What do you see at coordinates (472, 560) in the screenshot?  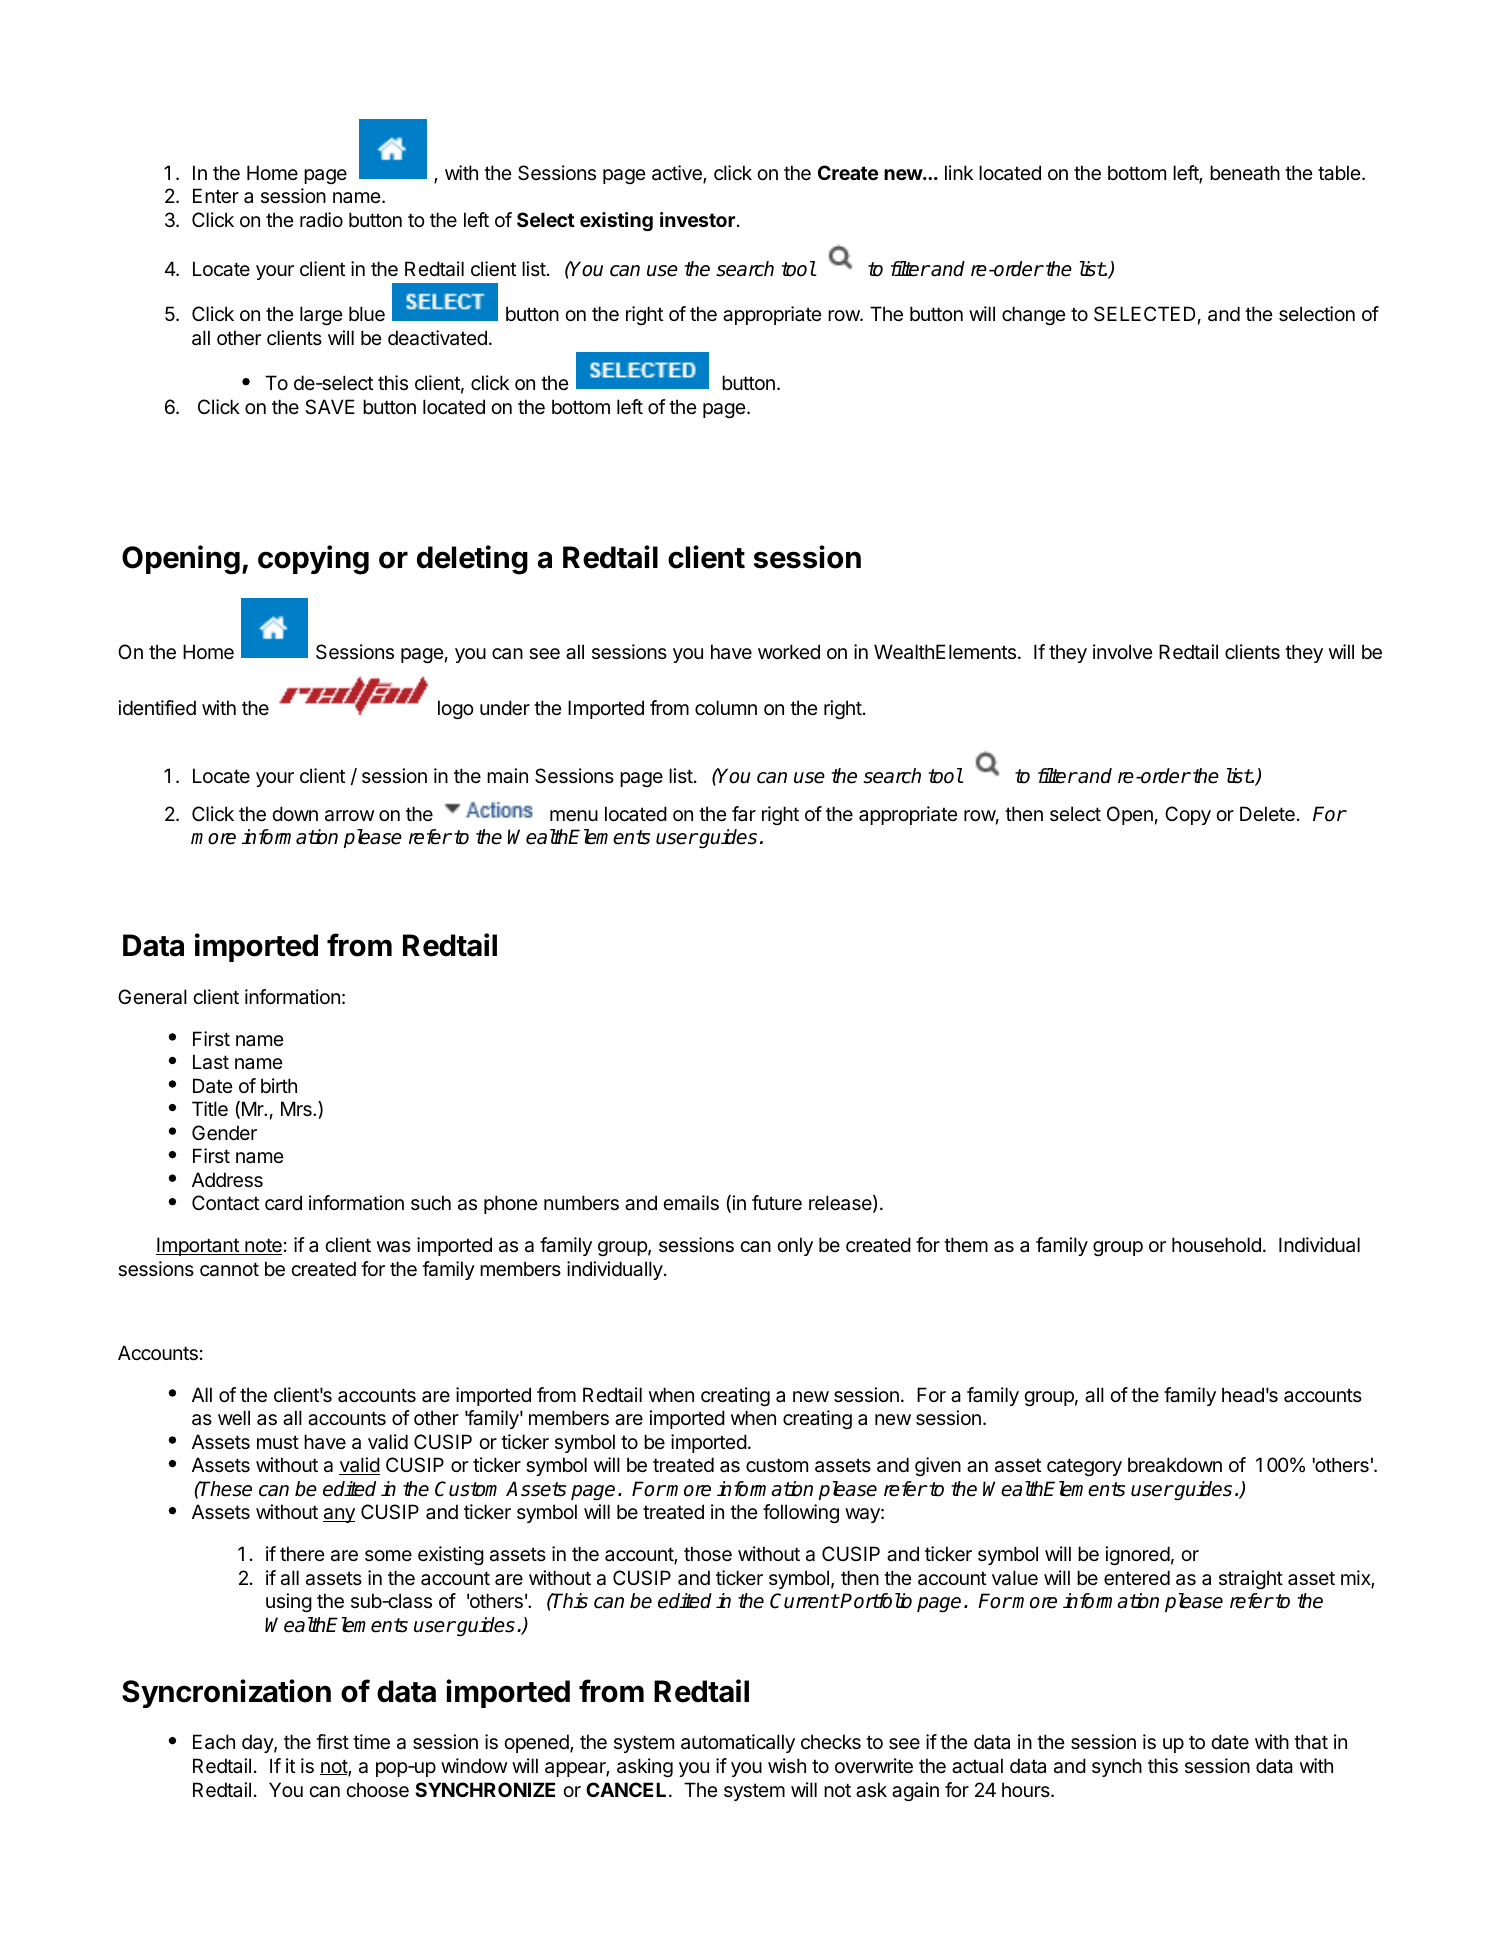 I see `deleting` at bounding box center [472, 560].
